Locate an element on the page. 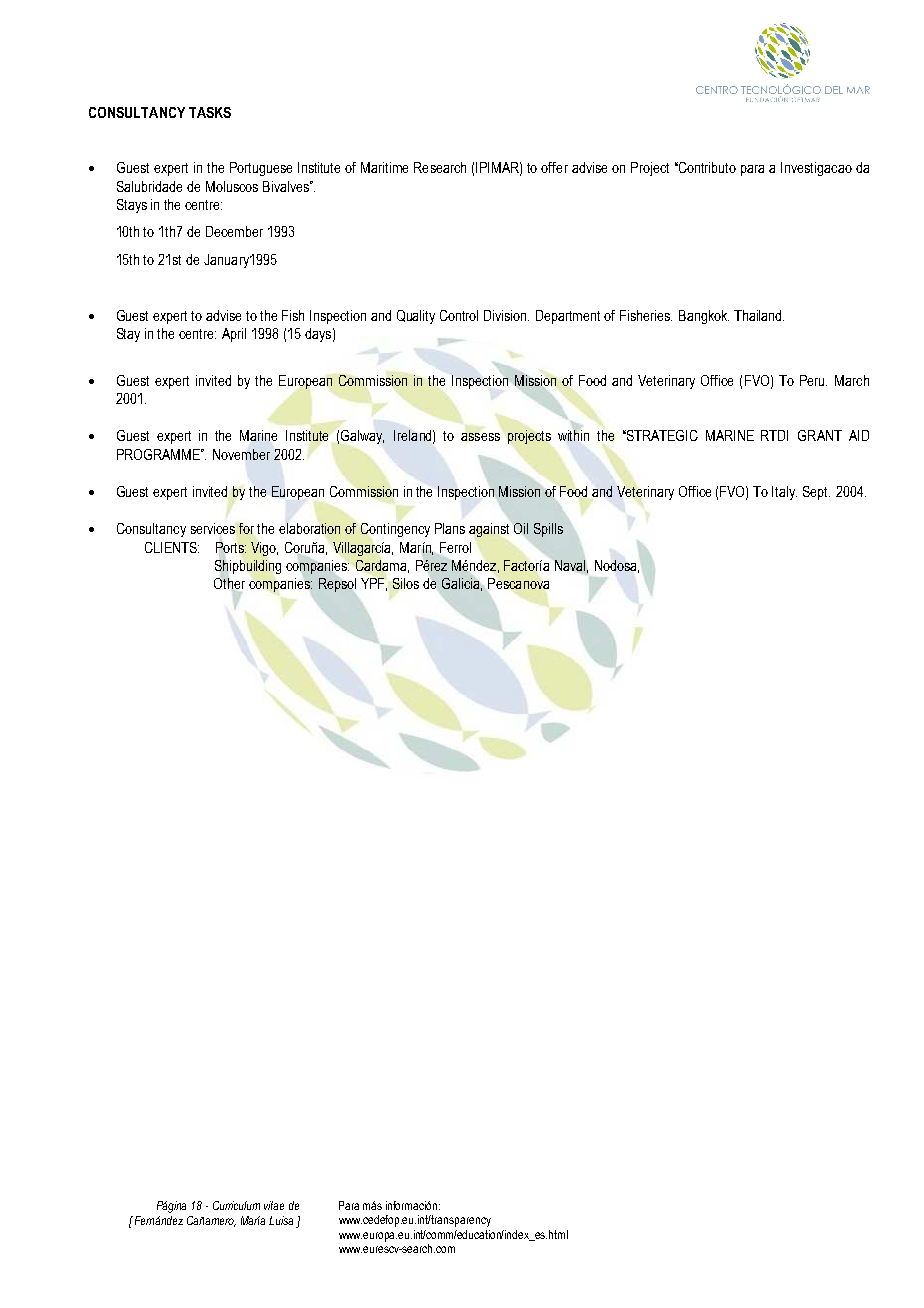 The height and width of the document is (1308, 924). Thailand is located at coordinates (759, 315).
